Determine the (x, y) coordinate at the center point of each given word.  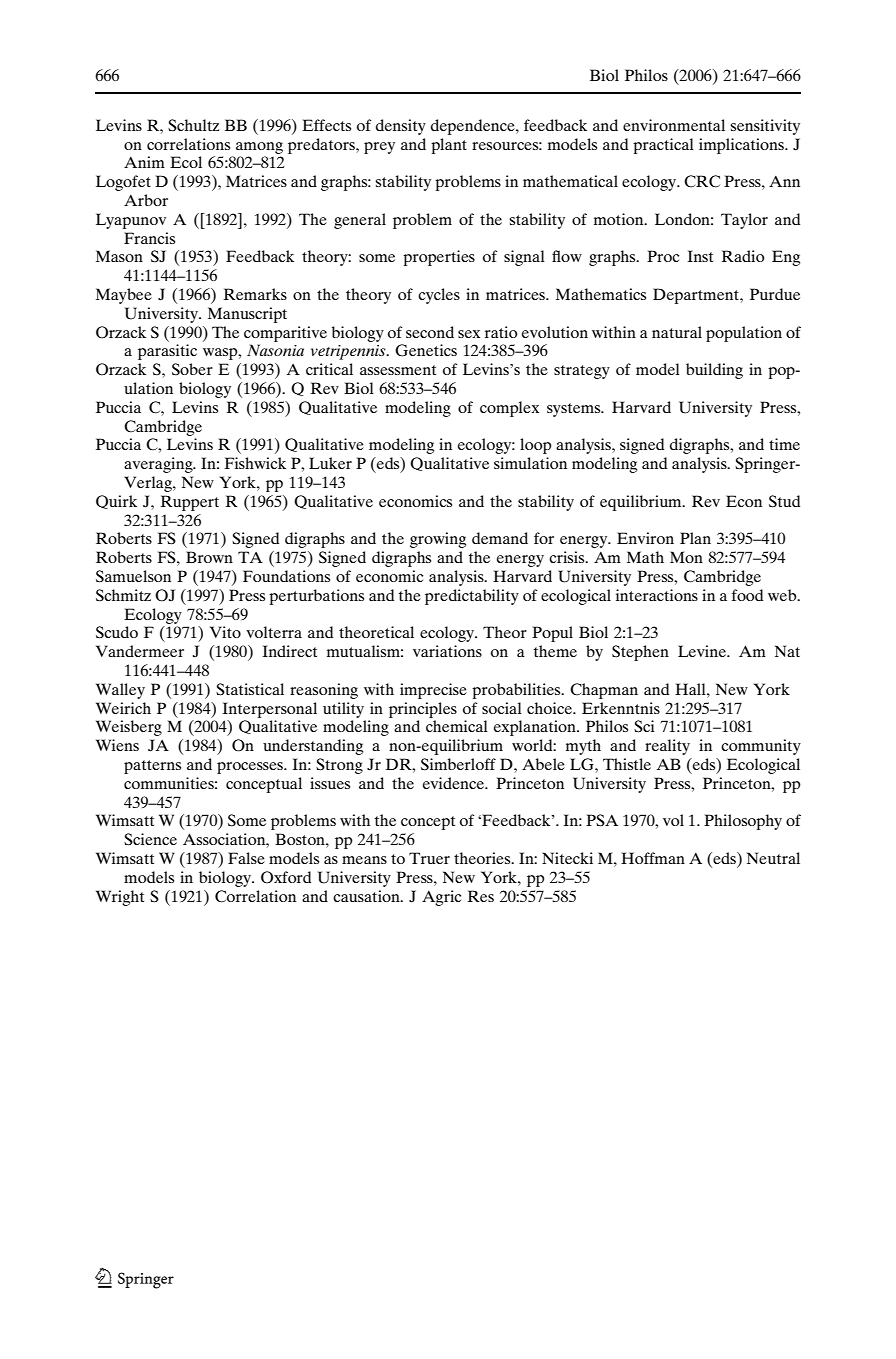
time (784, 444)
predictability (472, 597)
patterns (152, 767)
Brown (209, 557)
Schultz (193, 125)
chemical (457, 726)
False (246, 858)
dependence (474, 127)
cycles (439, 296)
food (747, 595)
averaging (159, 465)
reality (667, 747)
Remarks (255, 294)
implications (742, 146)
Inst (700, 256)
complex (509, 409)
